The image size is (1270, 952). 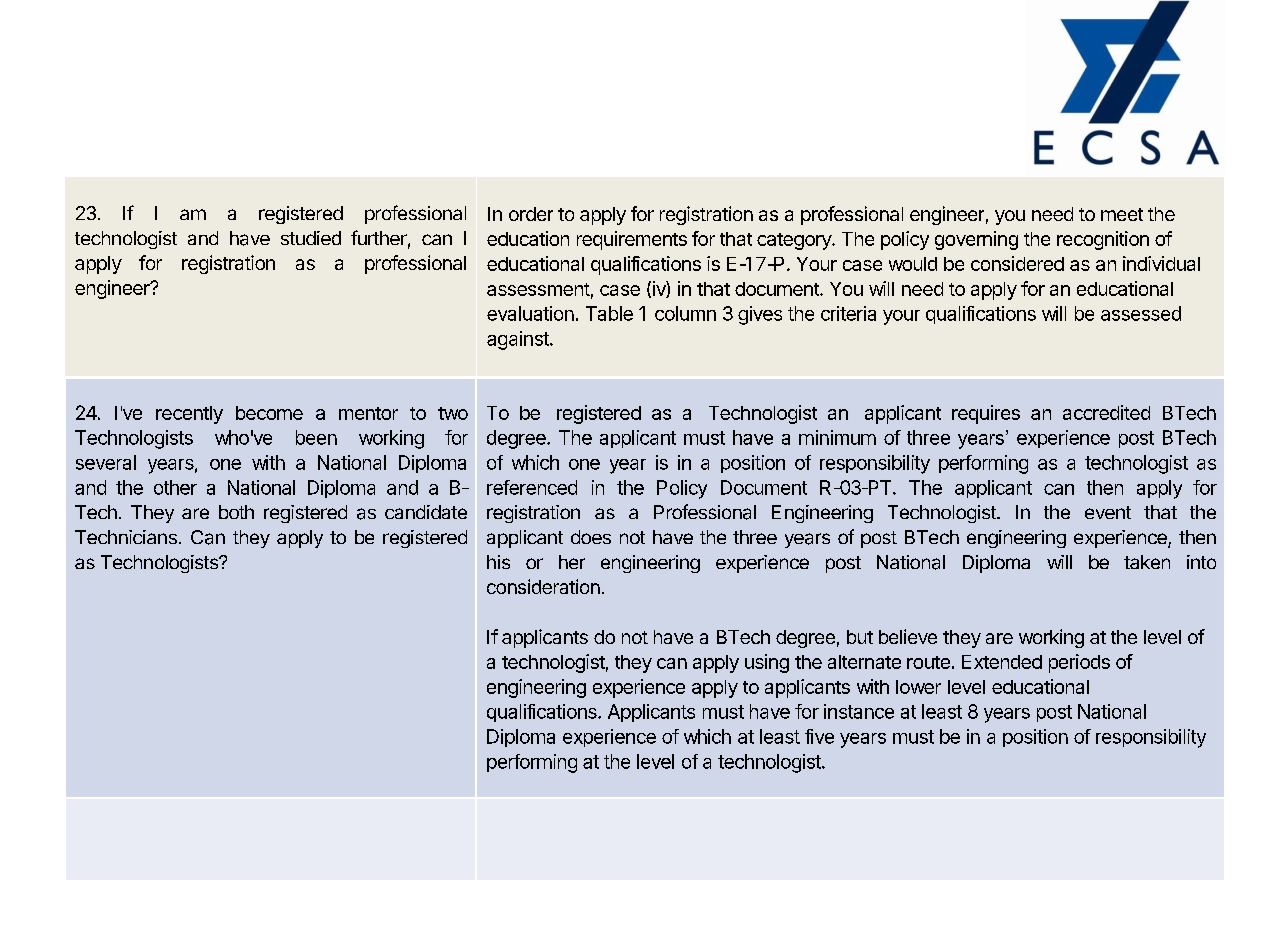 What do you see at coordinates (269, 413) in the document?
I see `become` at bounding box center [269, 413].
